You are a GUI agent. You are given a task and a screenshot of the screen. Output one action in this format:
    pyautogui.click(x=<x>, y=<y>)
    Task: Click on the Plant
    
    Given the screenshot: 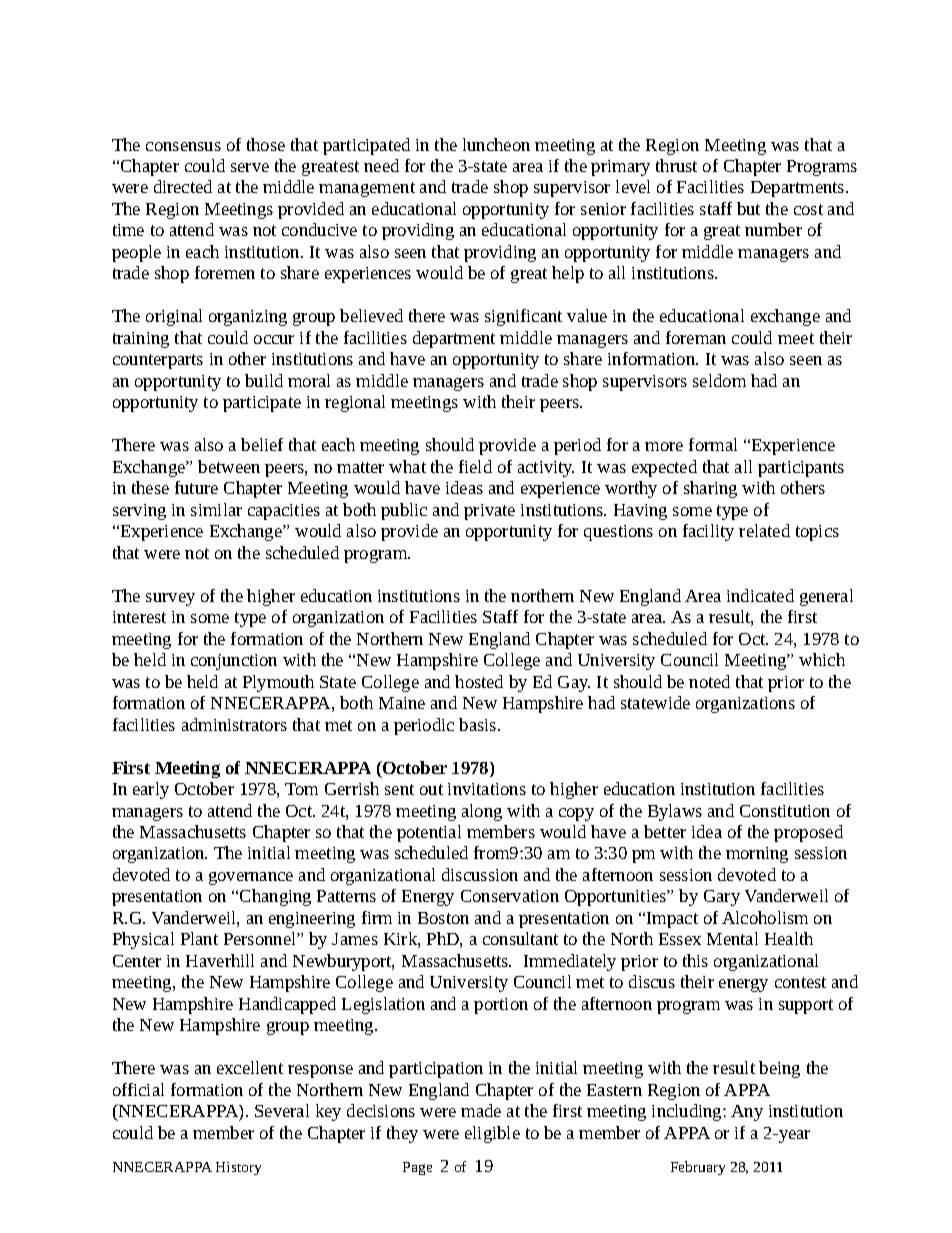 What is the action you would take?
    pyautogui.click(x=199, y=938)
